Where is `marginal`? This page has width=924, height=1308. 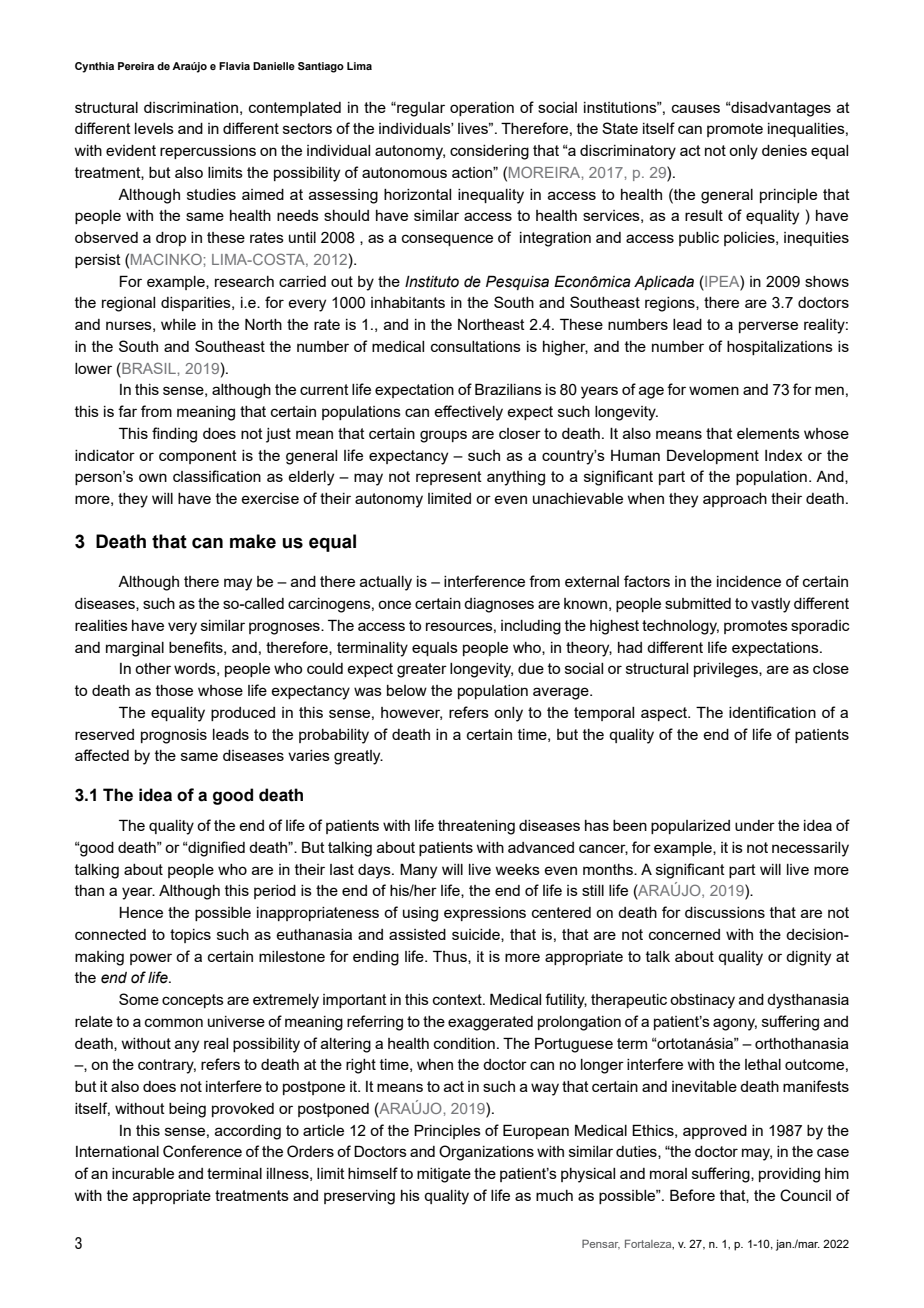
marginal is located at coordinates (135, 649).
